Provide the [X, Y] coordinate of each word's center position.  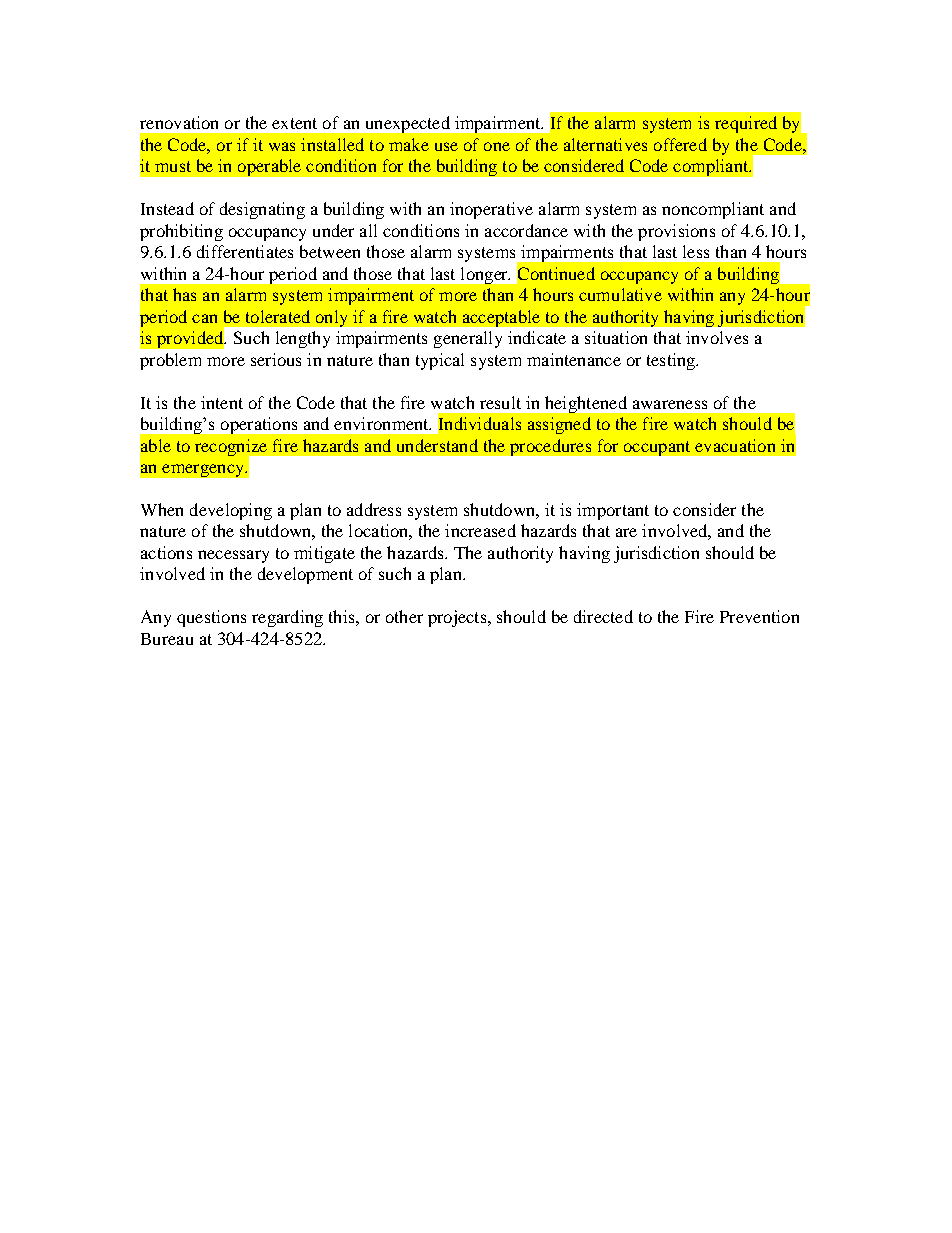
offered [680, 144]
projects [458, 618]
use [446, 146]
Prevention [759, 616]
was [282, 146]
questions [211, 618]
